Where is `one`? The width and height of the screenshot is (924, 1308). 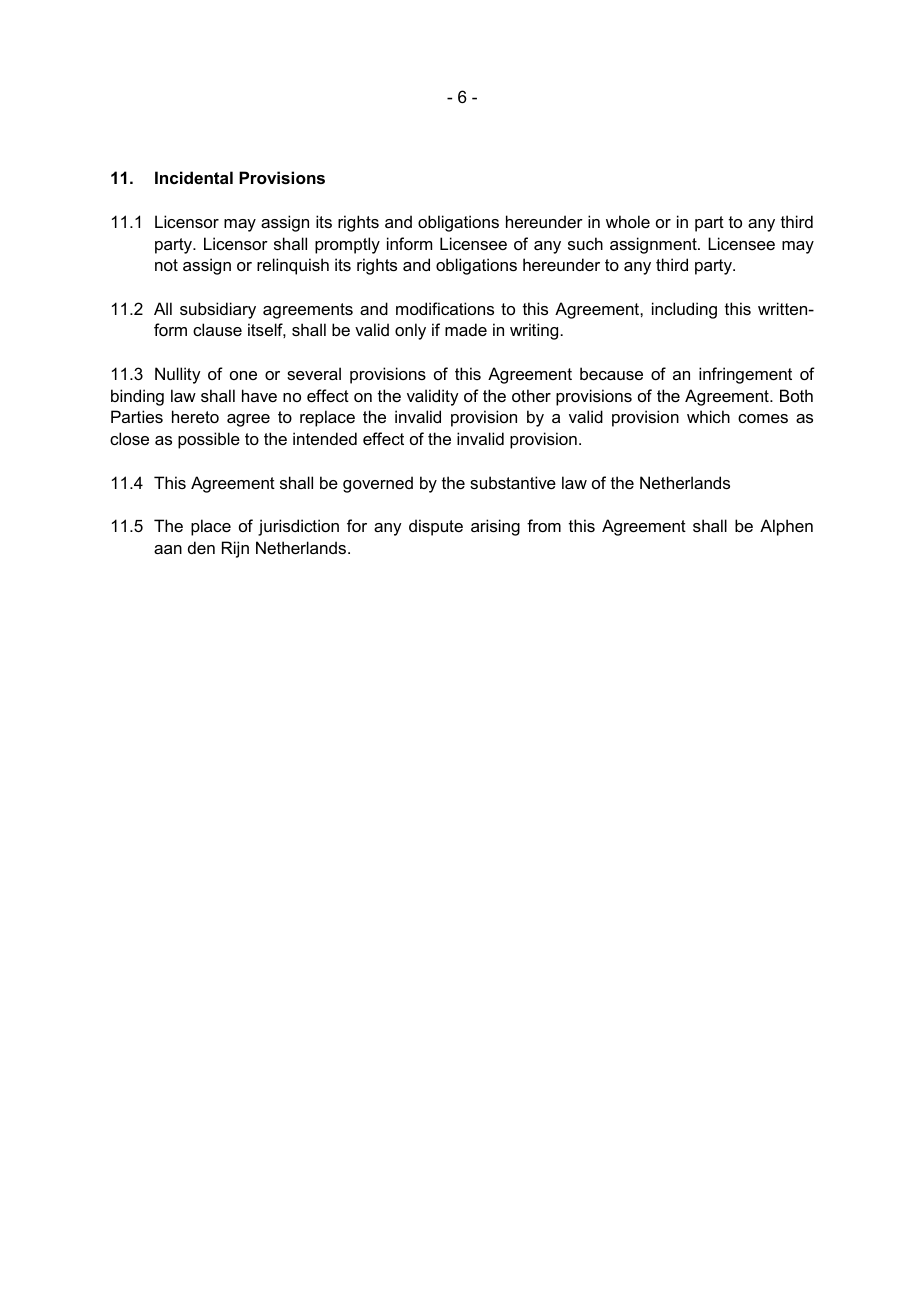 one is located at coordinates (243, 375).
